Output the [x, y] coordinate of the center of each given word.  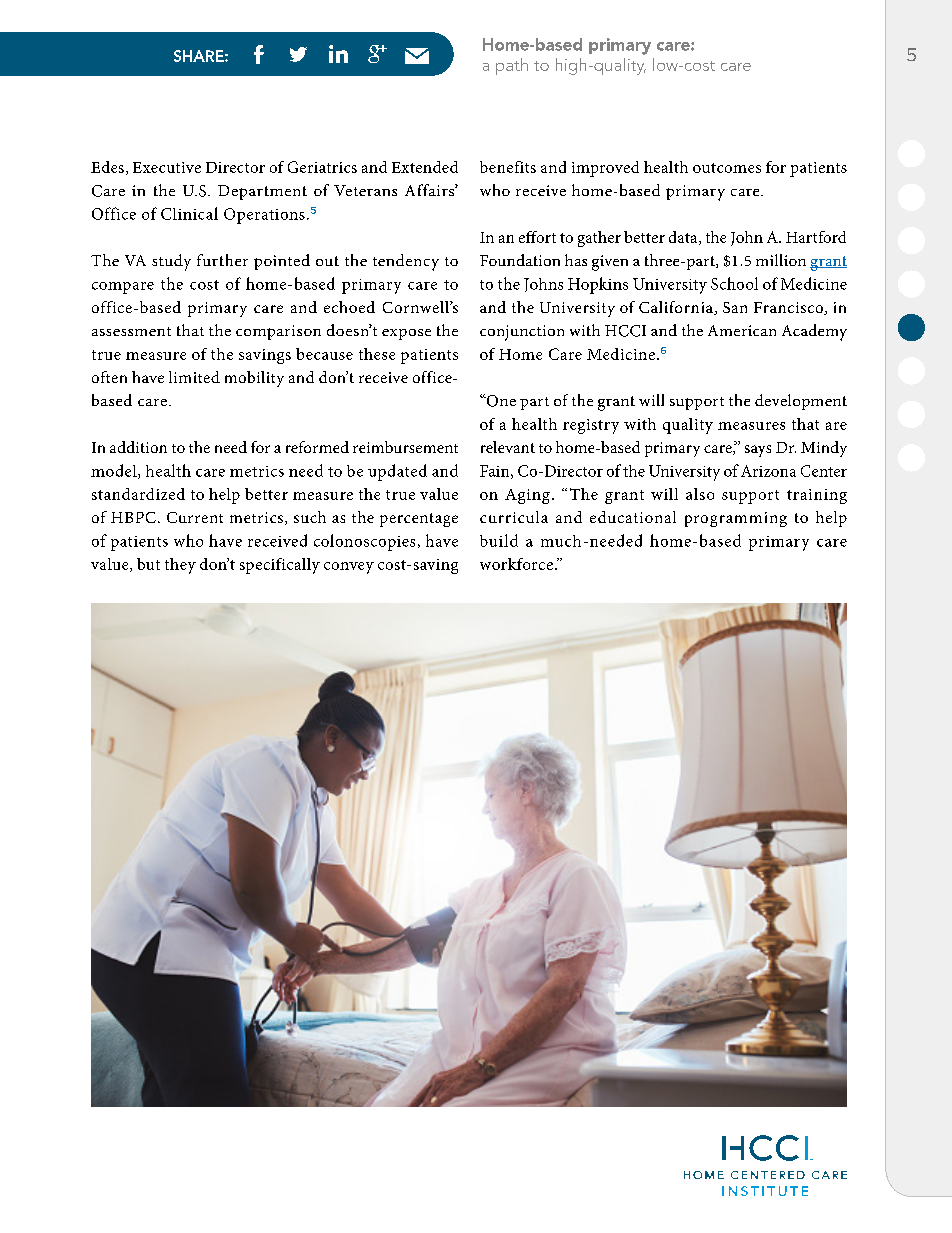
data [684, 238]
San [735, 307]
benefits [508, 167]
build [499, 540]
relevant [508, 447]
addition [138, 447]
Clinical [189, 213]
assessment [131, 331]
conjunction [522, 333]
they [180, 566]
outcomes [727, 168]
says [758, 451]
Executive [167, 167]
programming [736, 519]
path [512, 66]
